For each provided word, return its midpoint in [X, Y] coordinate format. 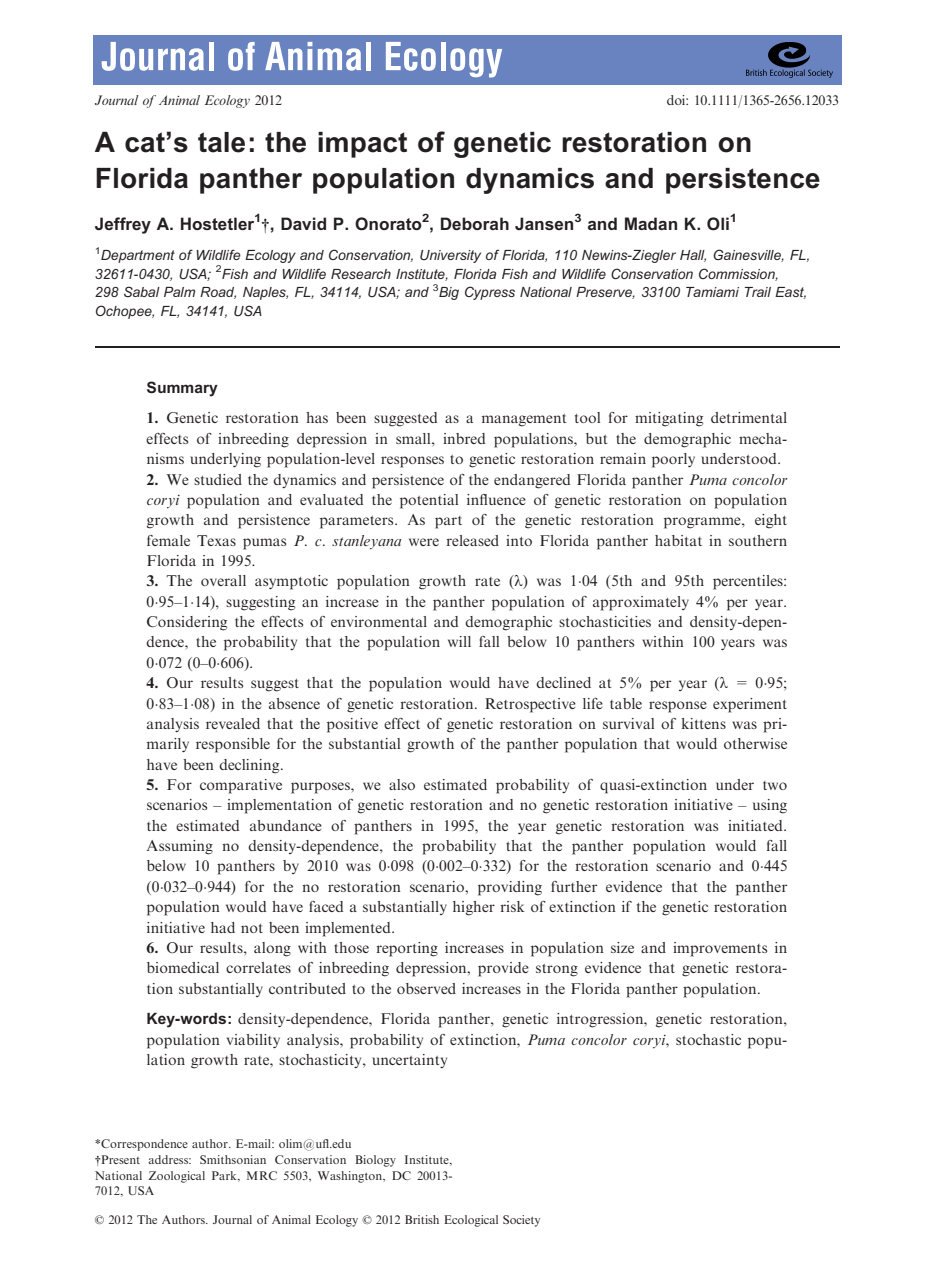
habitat [678, 540]
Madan [651, 223]
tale [221, 142]
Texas [216, 540]
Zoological [176, 1177]
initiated [756, 825]
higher [474, 908]
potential [429, 501]
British [422, 1219]
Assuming [180, 847]
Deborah [475, 223]
